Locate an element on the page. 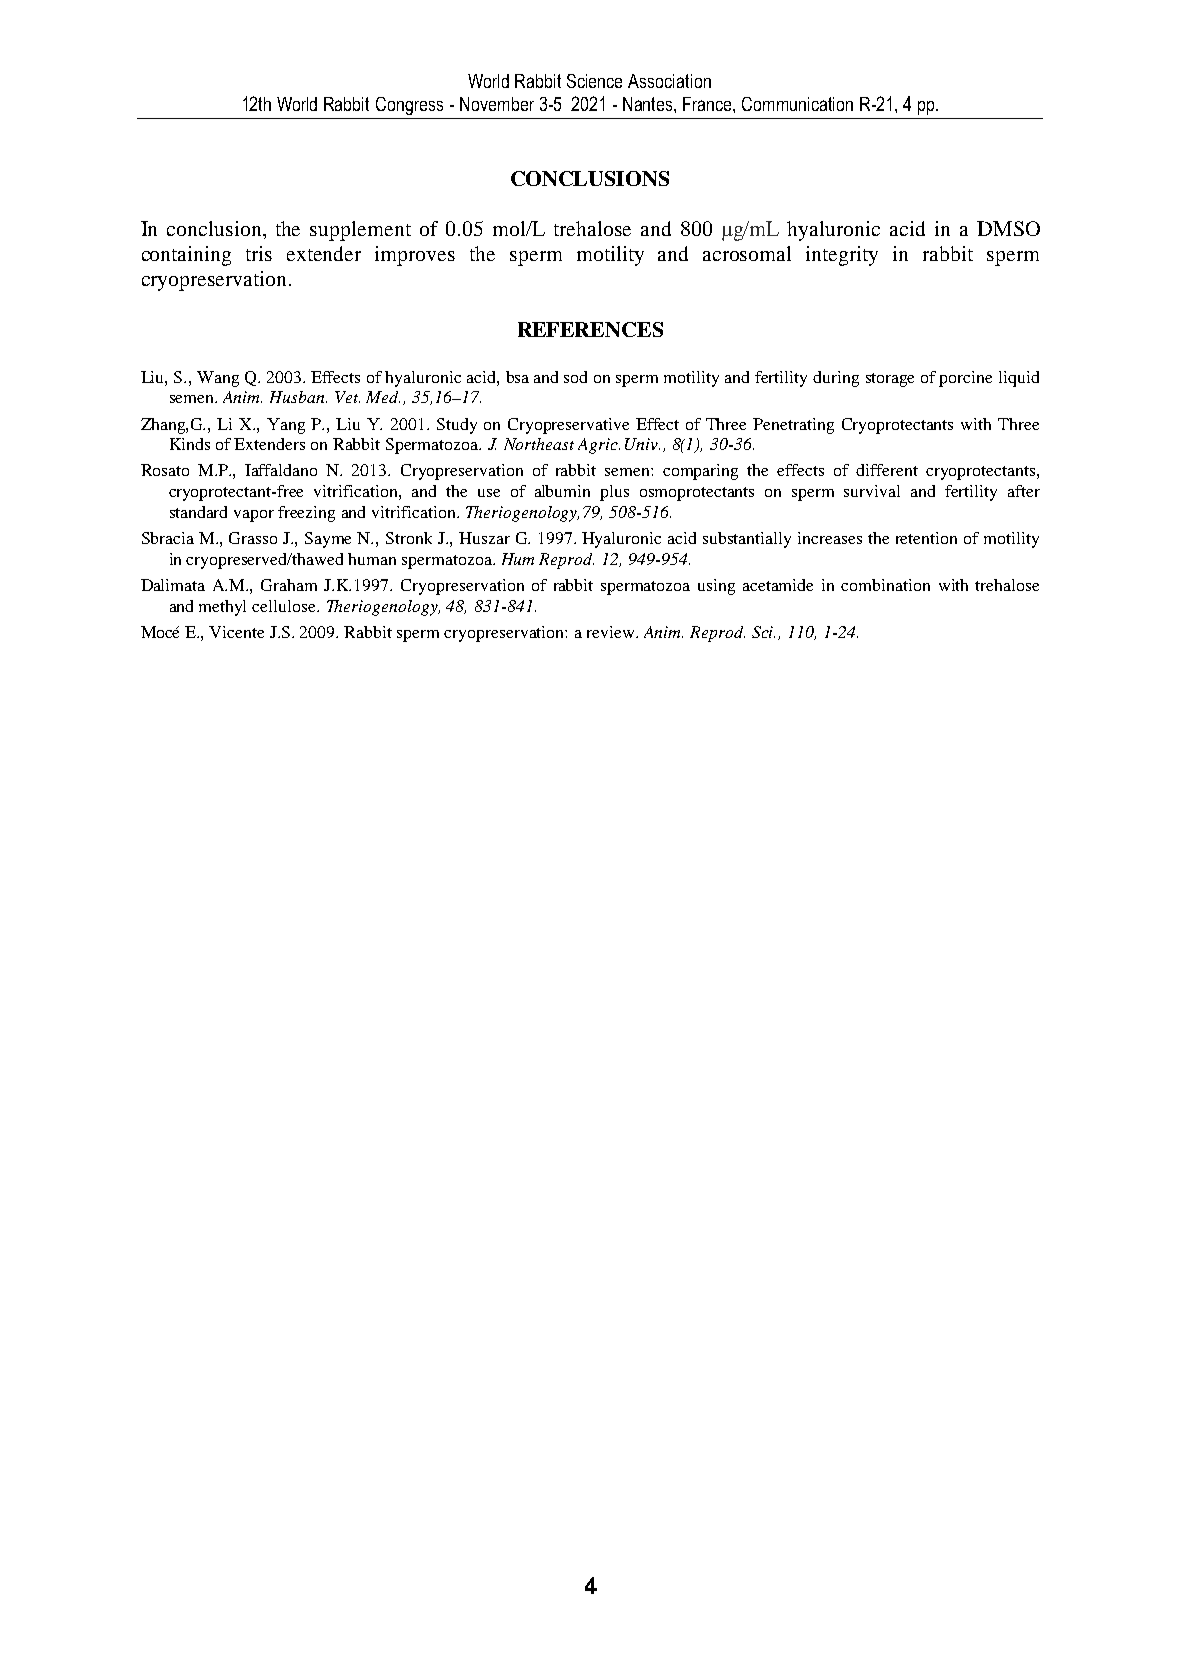 Image resolution: width=1180 pixels, height=1670 pixels. Congress is located at coordinates (409, 106).
